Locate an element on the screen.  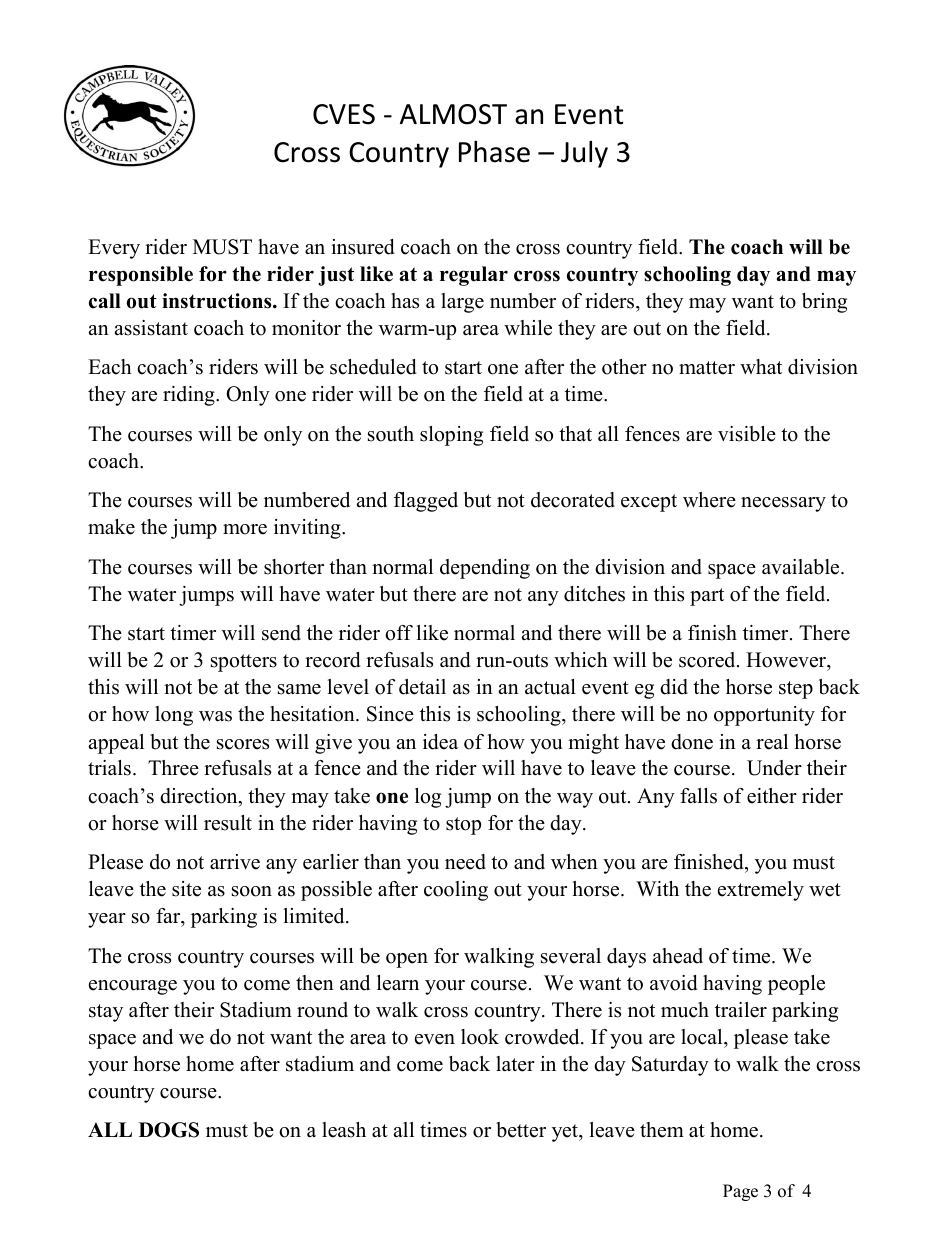
DOGS is located at coordinates (169, 1130).
